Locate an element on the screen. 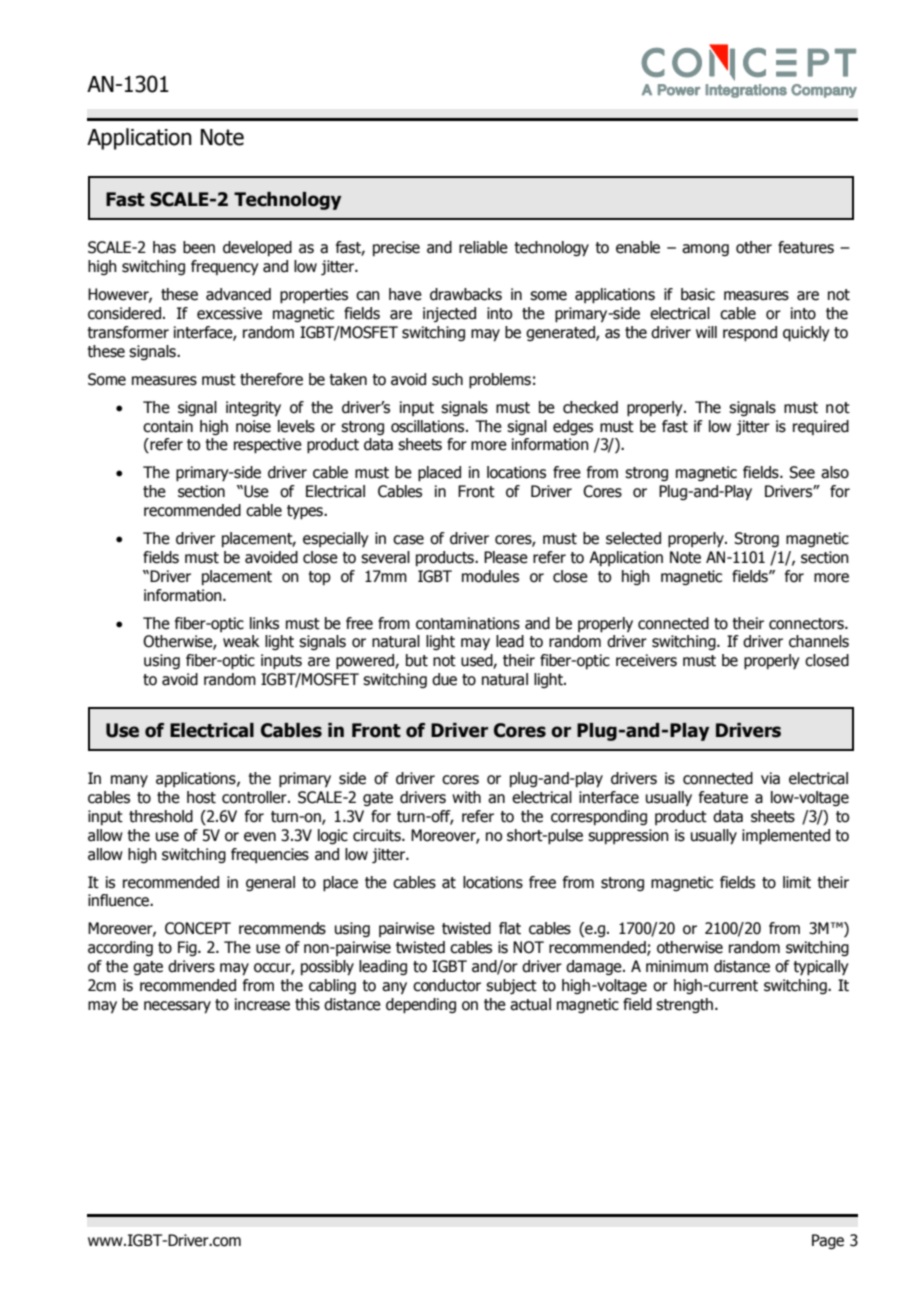 Image resolution: width=924 pixels, height=1308 pixels. basic is located at coordinates (698, 294).
